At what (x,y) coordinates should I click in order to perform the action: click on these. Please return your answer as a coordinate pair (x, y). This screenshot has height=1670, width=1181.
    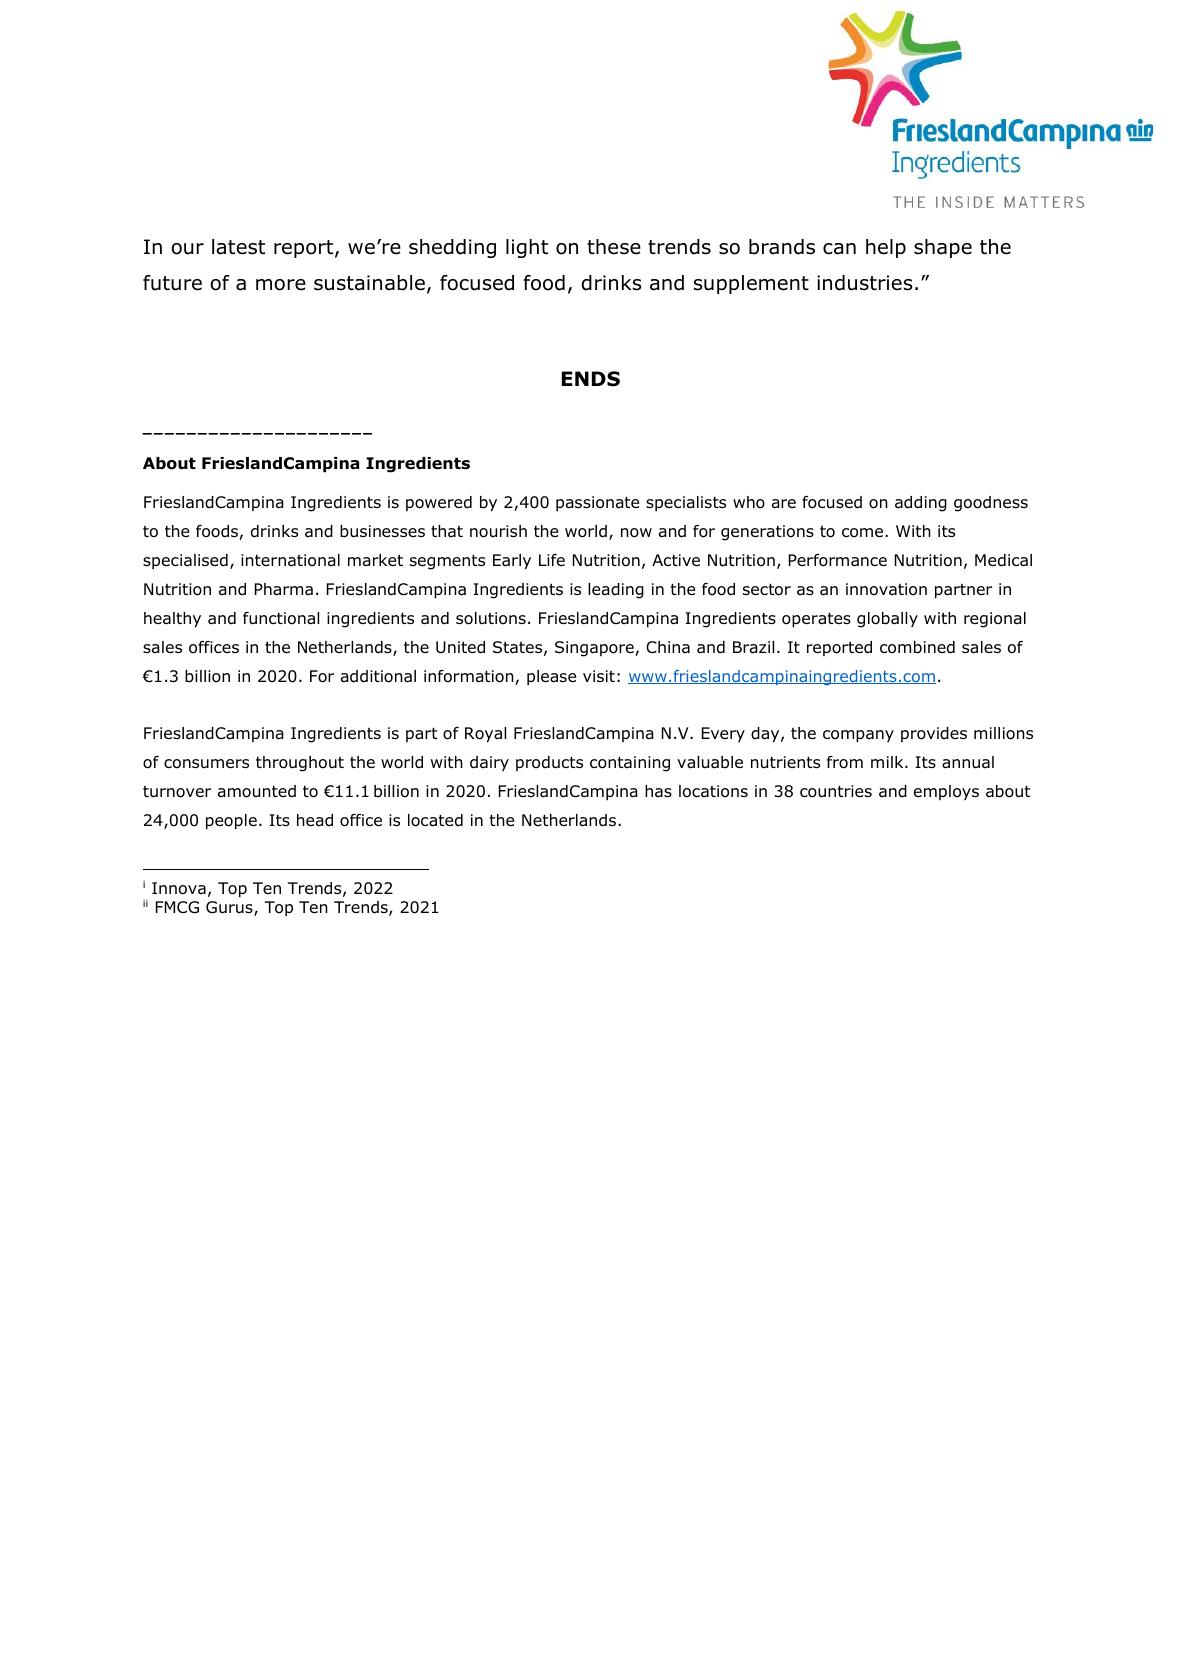
    Looking at the image, I should click on (614, 247).
